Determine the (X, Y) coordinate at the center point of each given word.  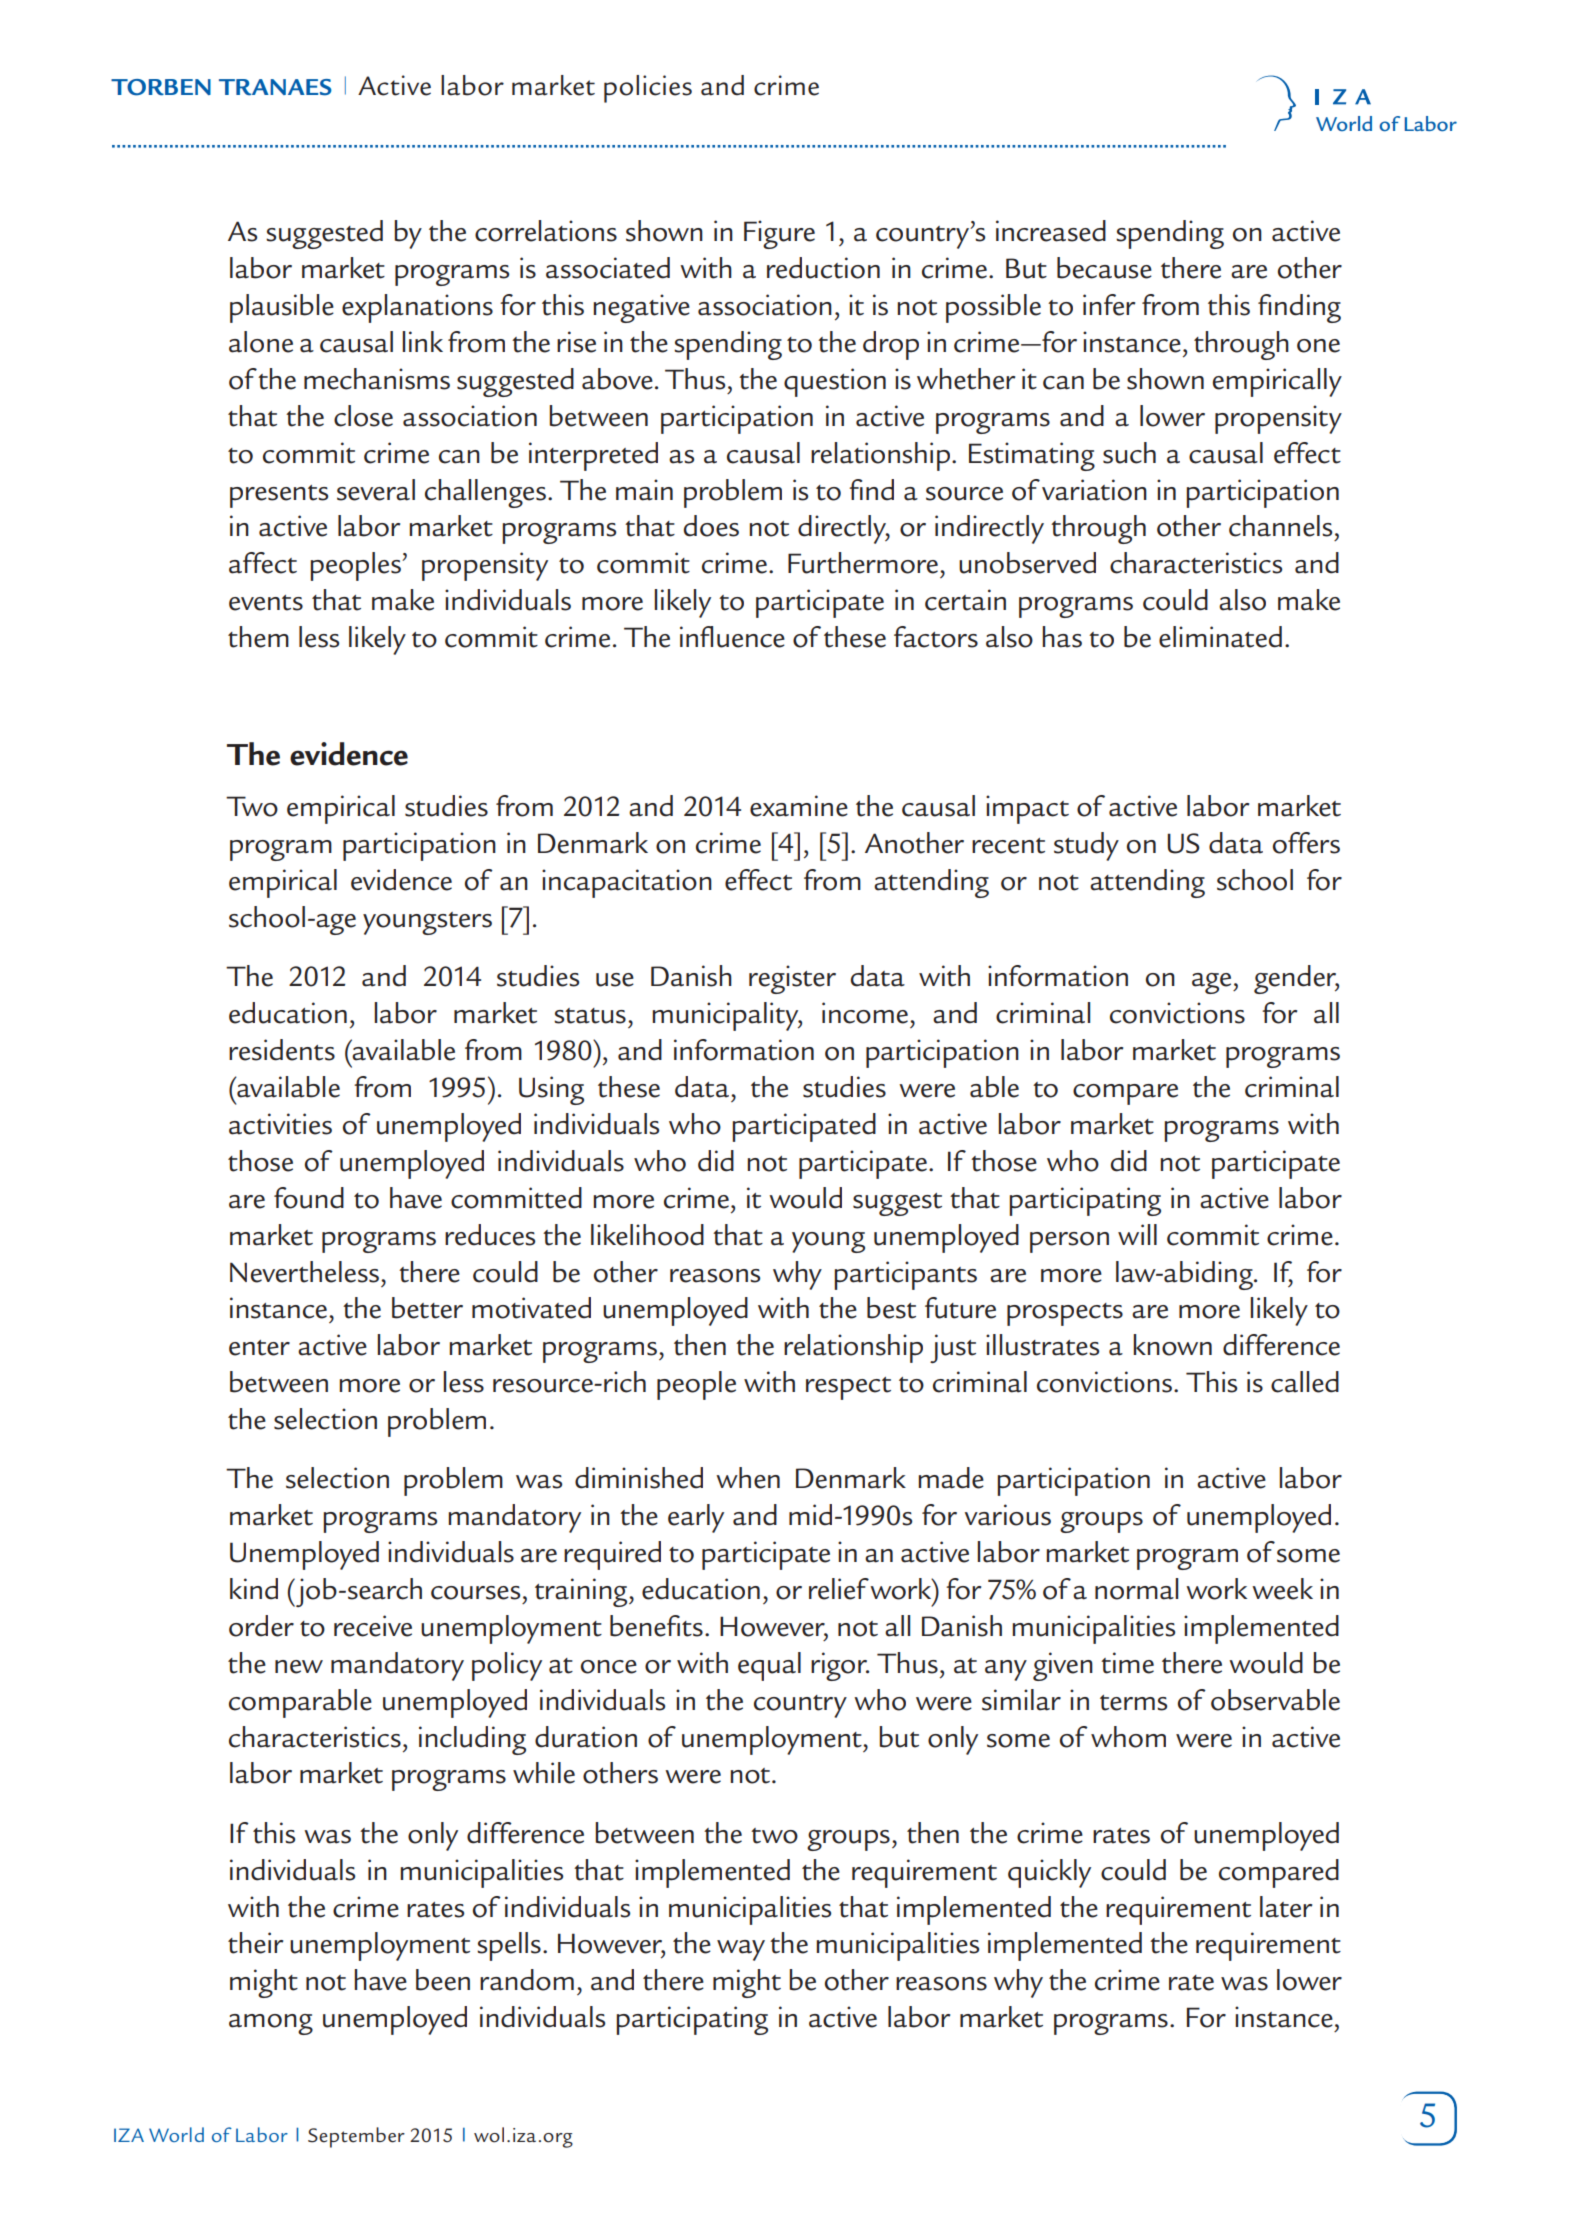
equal (769, 1666)
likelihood (647, 1235)
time (1127, 1663)
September (356, 2137)
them (258, 637)
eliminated (1220, 637)
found (309, 1198)
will (1137, 1234)
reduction (823, 268)
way (741, 1950)
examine (799, 806)
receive (373, 1626)
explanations (417, 308)
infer (1109, 305)
